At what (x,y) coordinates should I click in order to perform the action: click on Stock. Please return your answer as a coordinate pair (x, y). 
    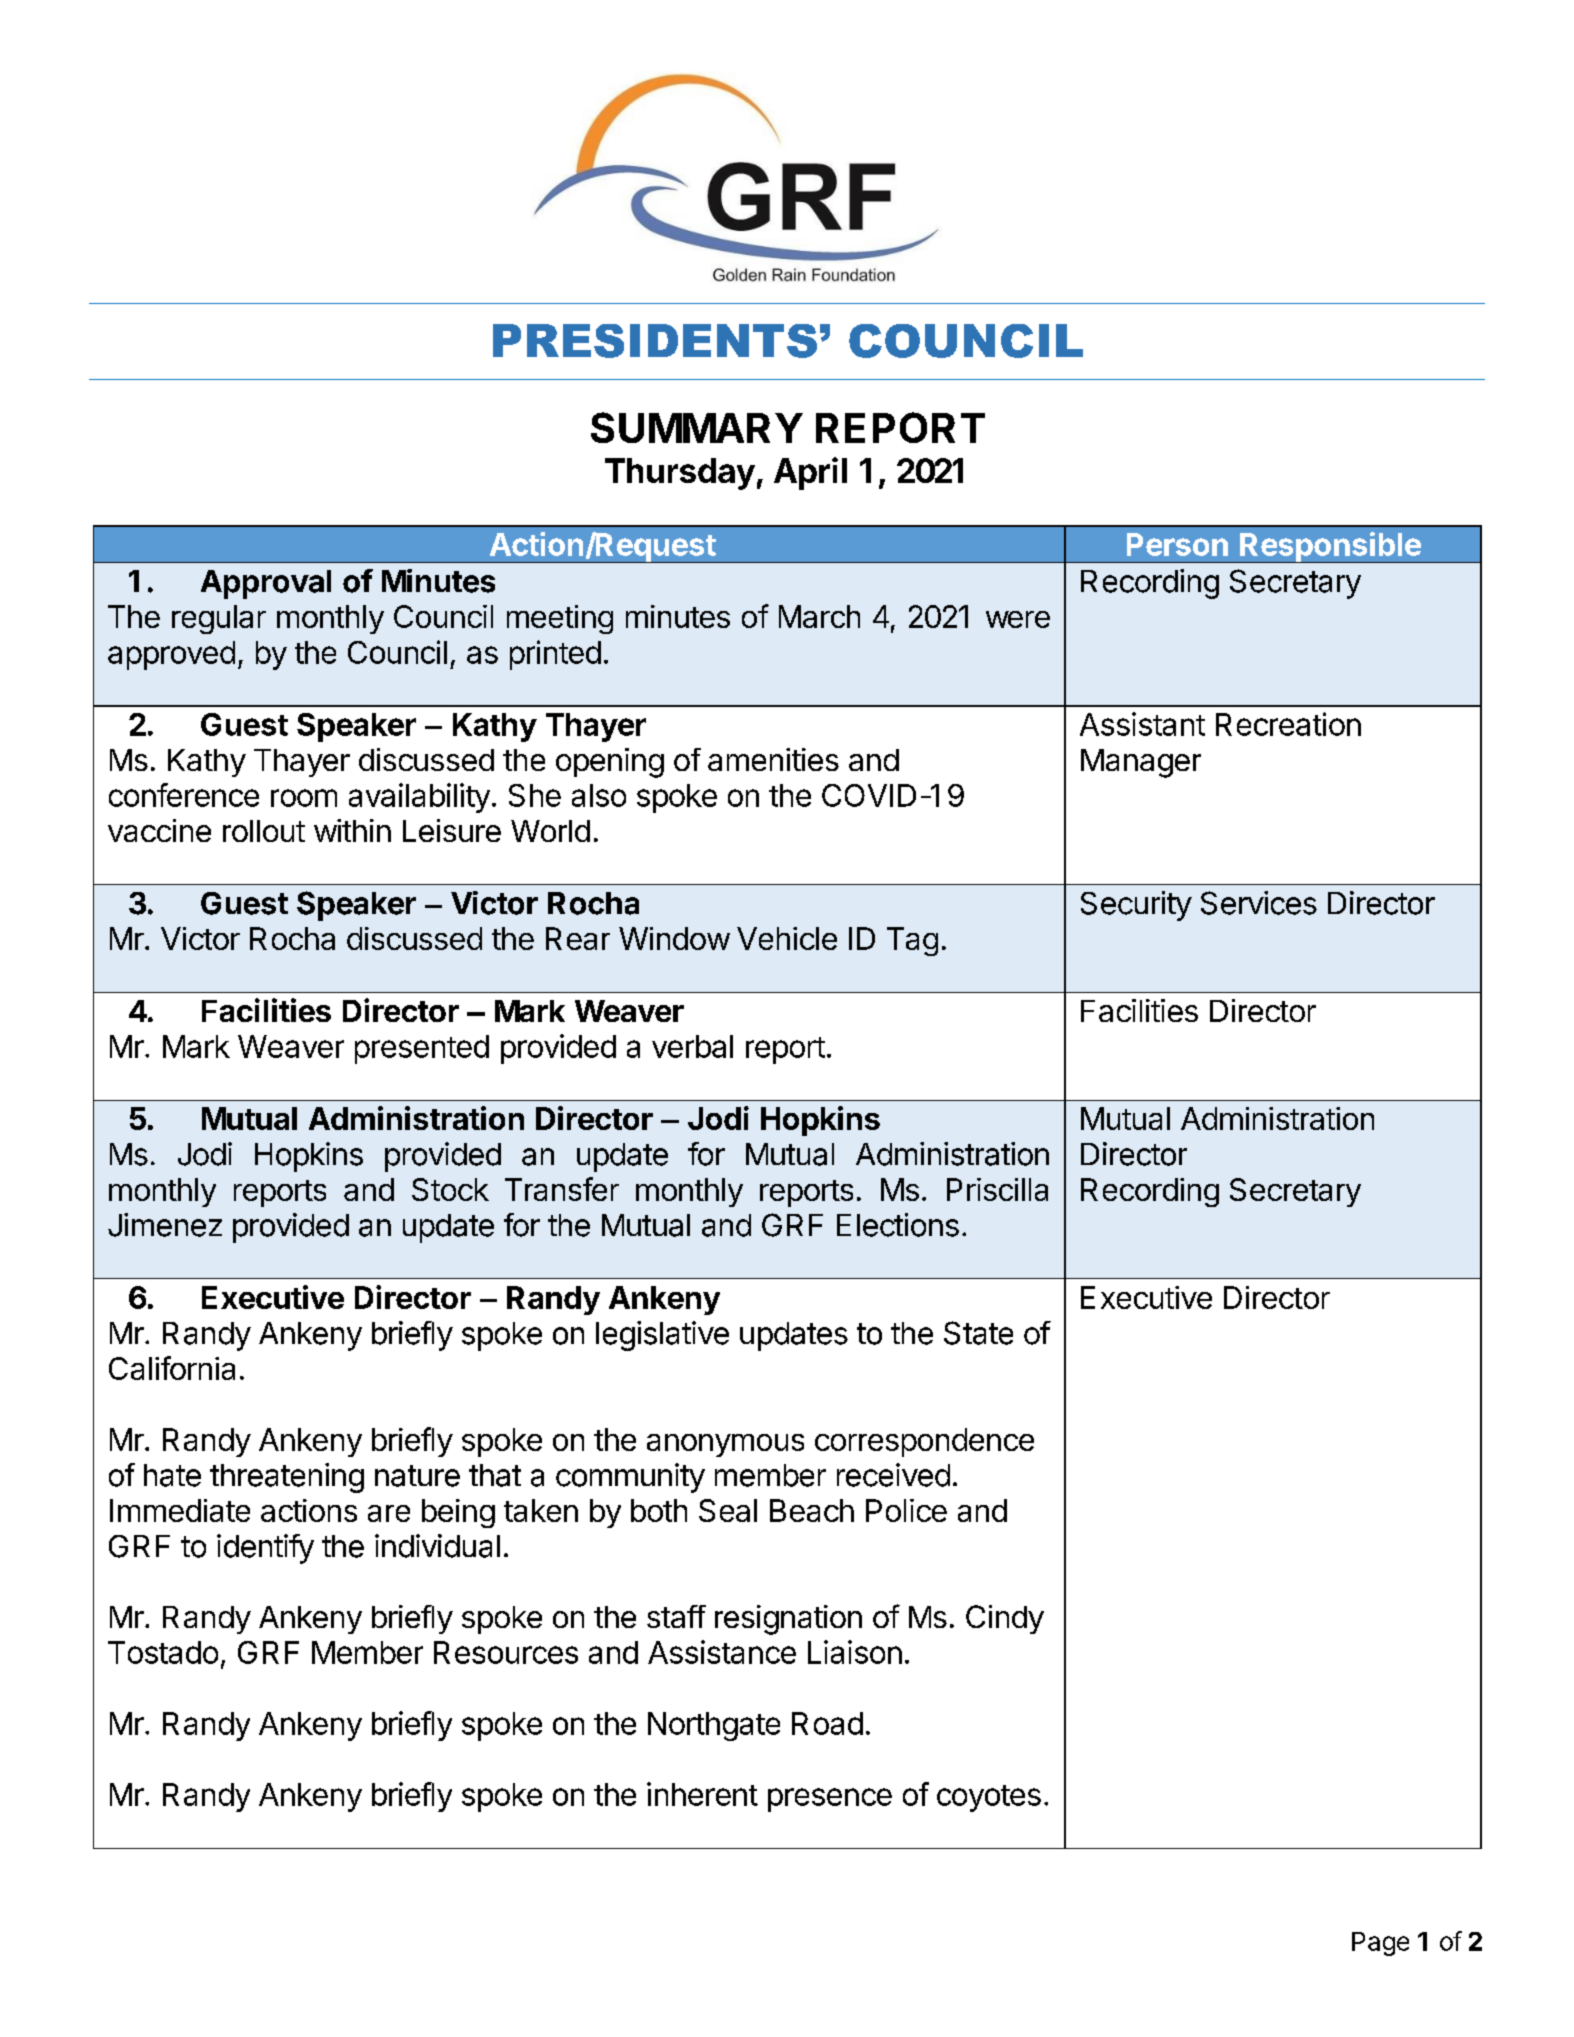
    Looking at the image, I should click on (450, 1189).
